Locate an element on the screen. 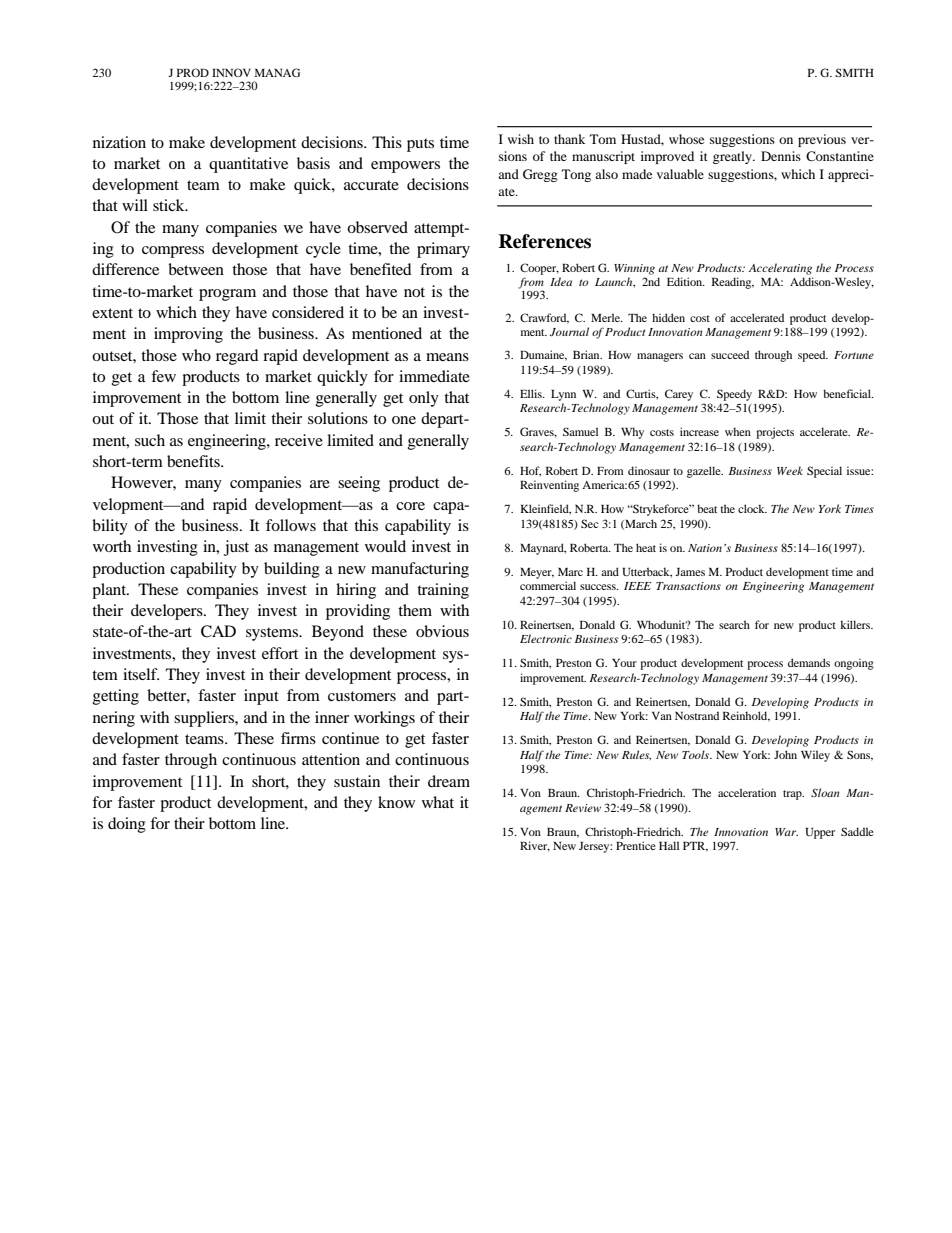 This screenshot has height=1233, width=952. immediate is located at coordinates (434, 376).
